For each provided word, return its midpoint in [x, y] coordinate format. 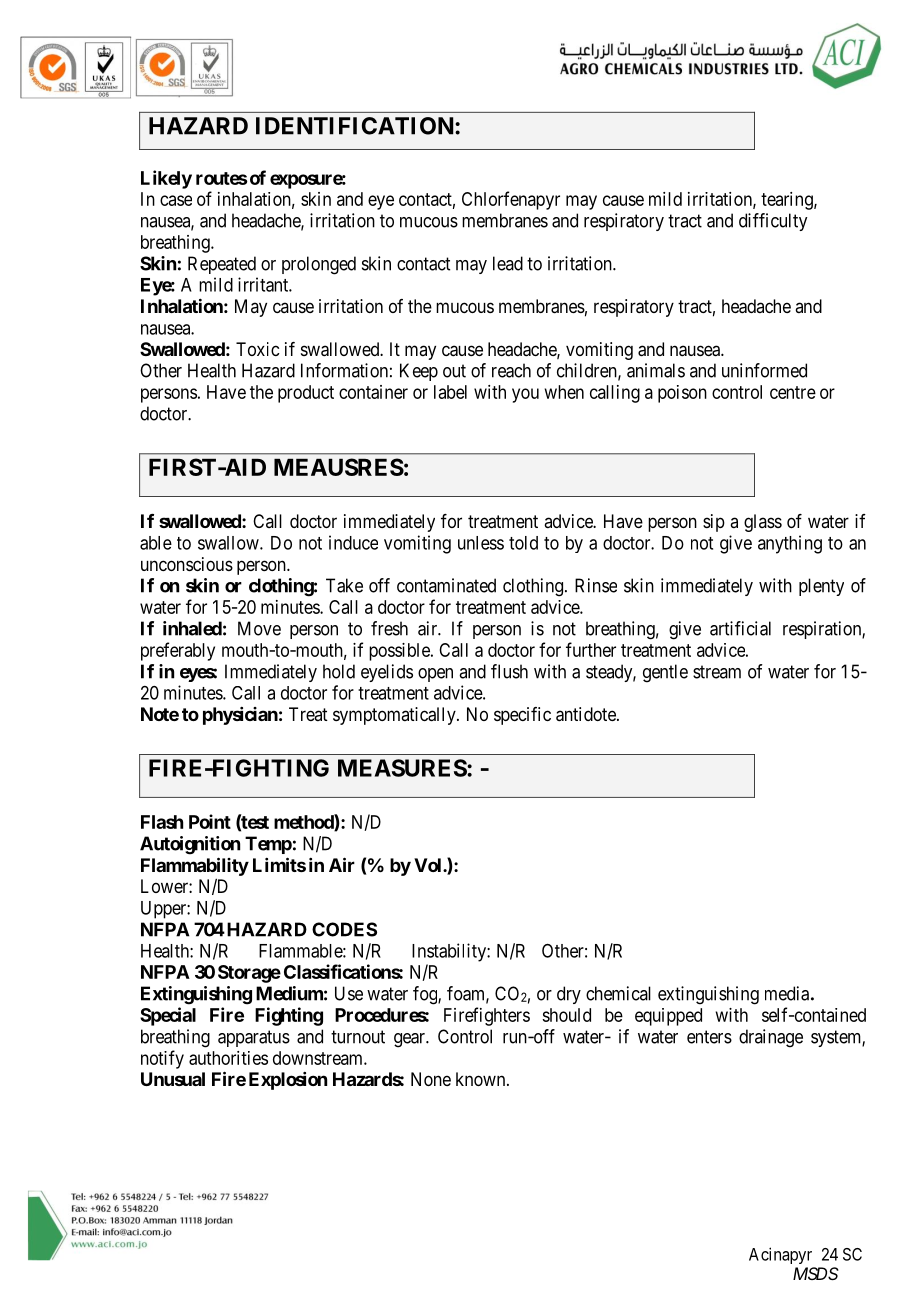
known [482, 1079]
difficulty [773, 222]
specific [522, 716]
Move [259, 628]
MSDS [816, 1273]
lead [508, 263]
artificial [740, 628]
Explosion [288, 1081]
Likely [166, 179]
